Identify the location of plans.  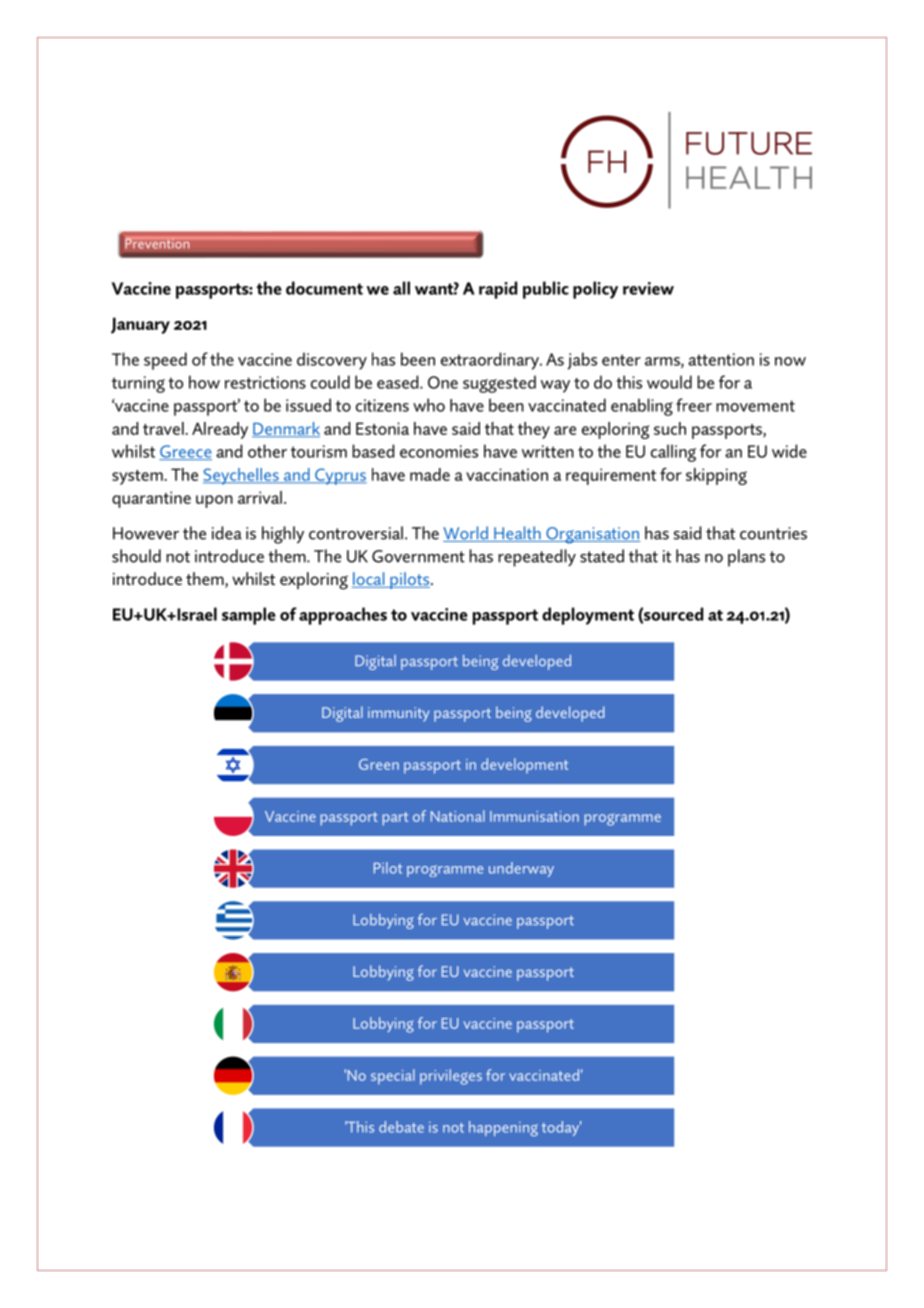
(746, 558).
